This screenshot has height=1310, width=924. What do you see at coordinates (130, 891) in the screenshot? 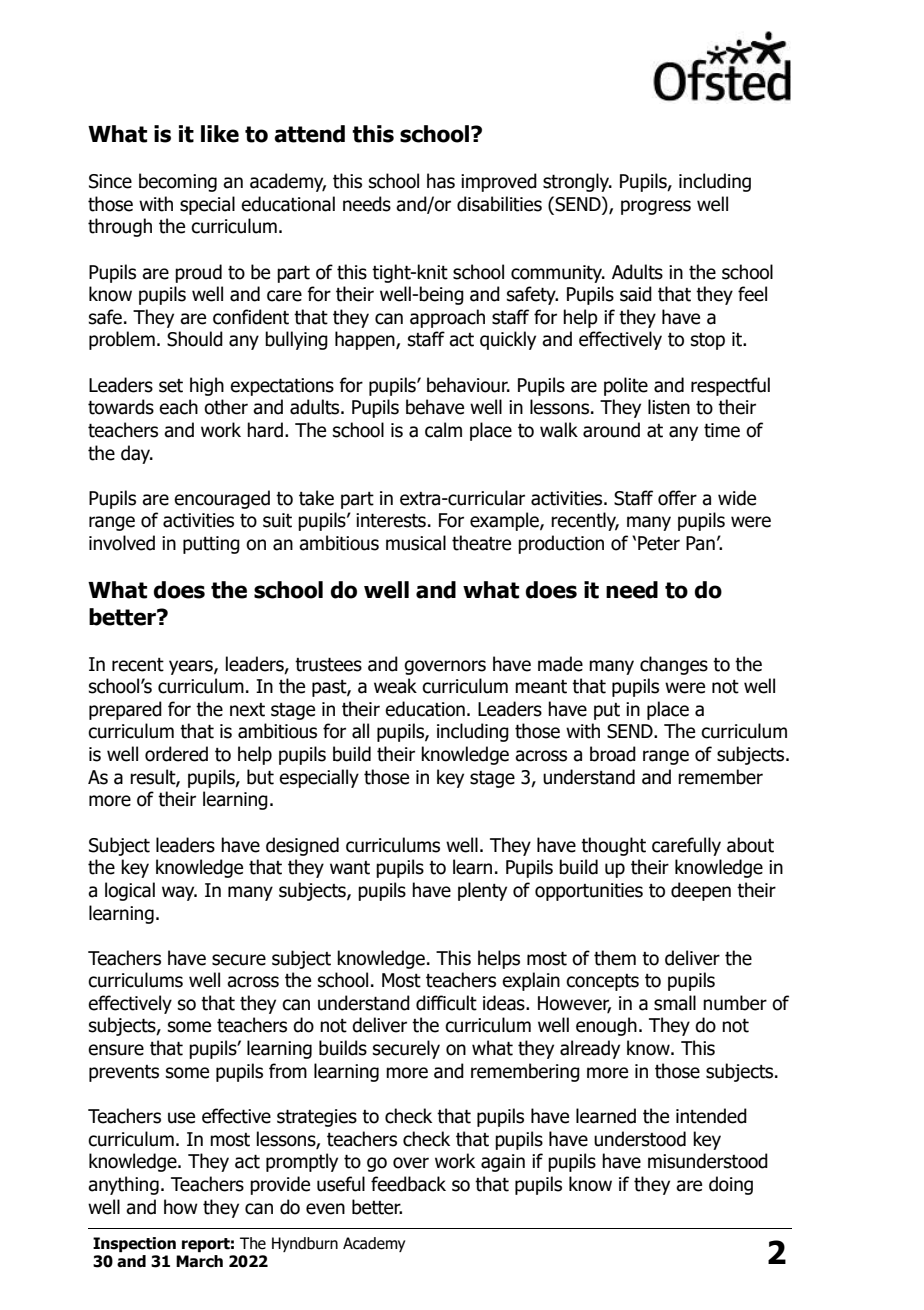
I see `logical` at bounding box center [130, 891].
